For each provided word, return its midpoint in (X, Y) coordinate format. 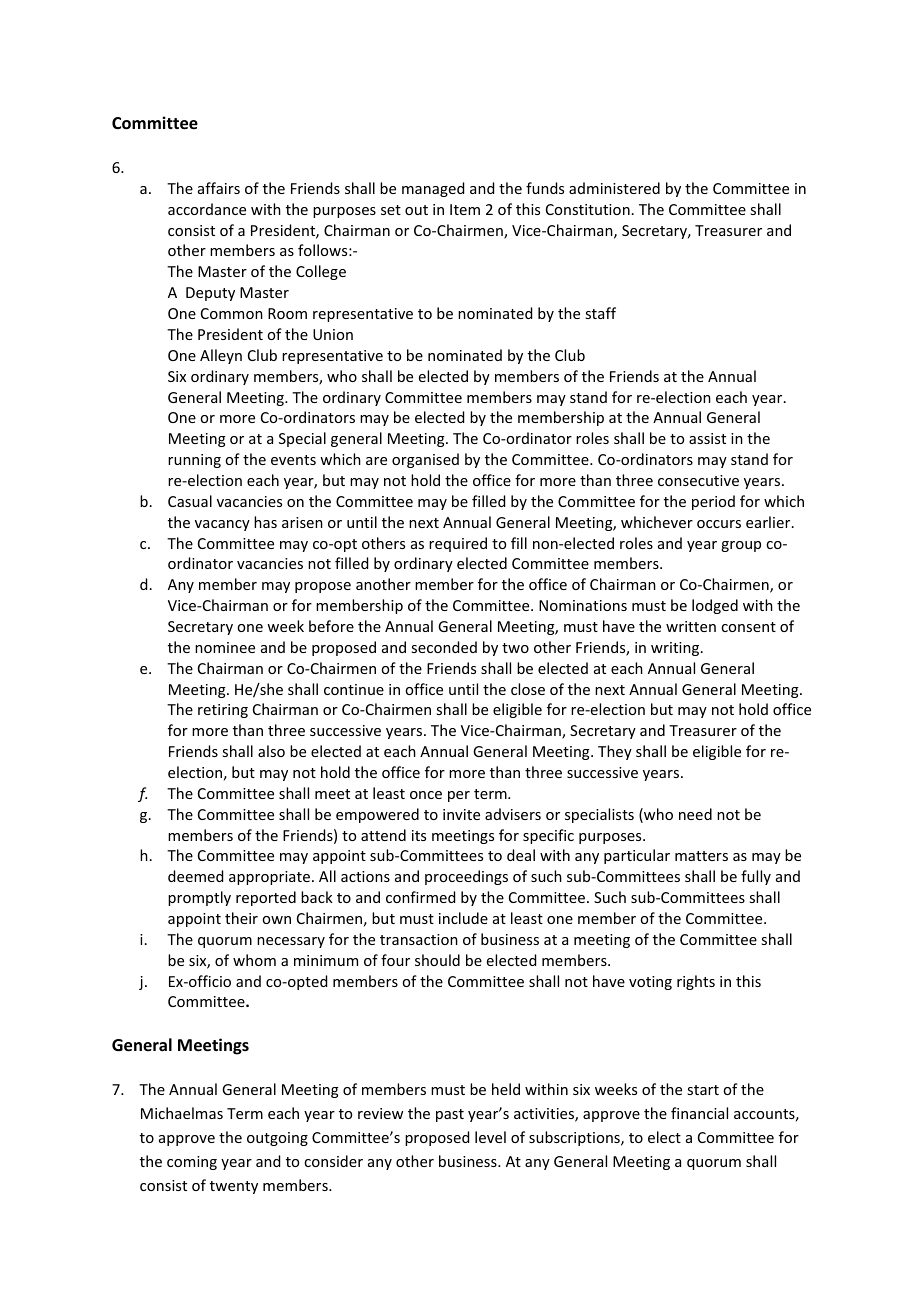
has (265, 522)
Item (465, 209)
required (458, 544)
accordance (207, 209)
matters (701, 856)
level (490, 1137)
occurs (719, 524)
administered (614, 188)
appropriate (269, 878)
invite (461, 814)
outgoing (277, 1139)
